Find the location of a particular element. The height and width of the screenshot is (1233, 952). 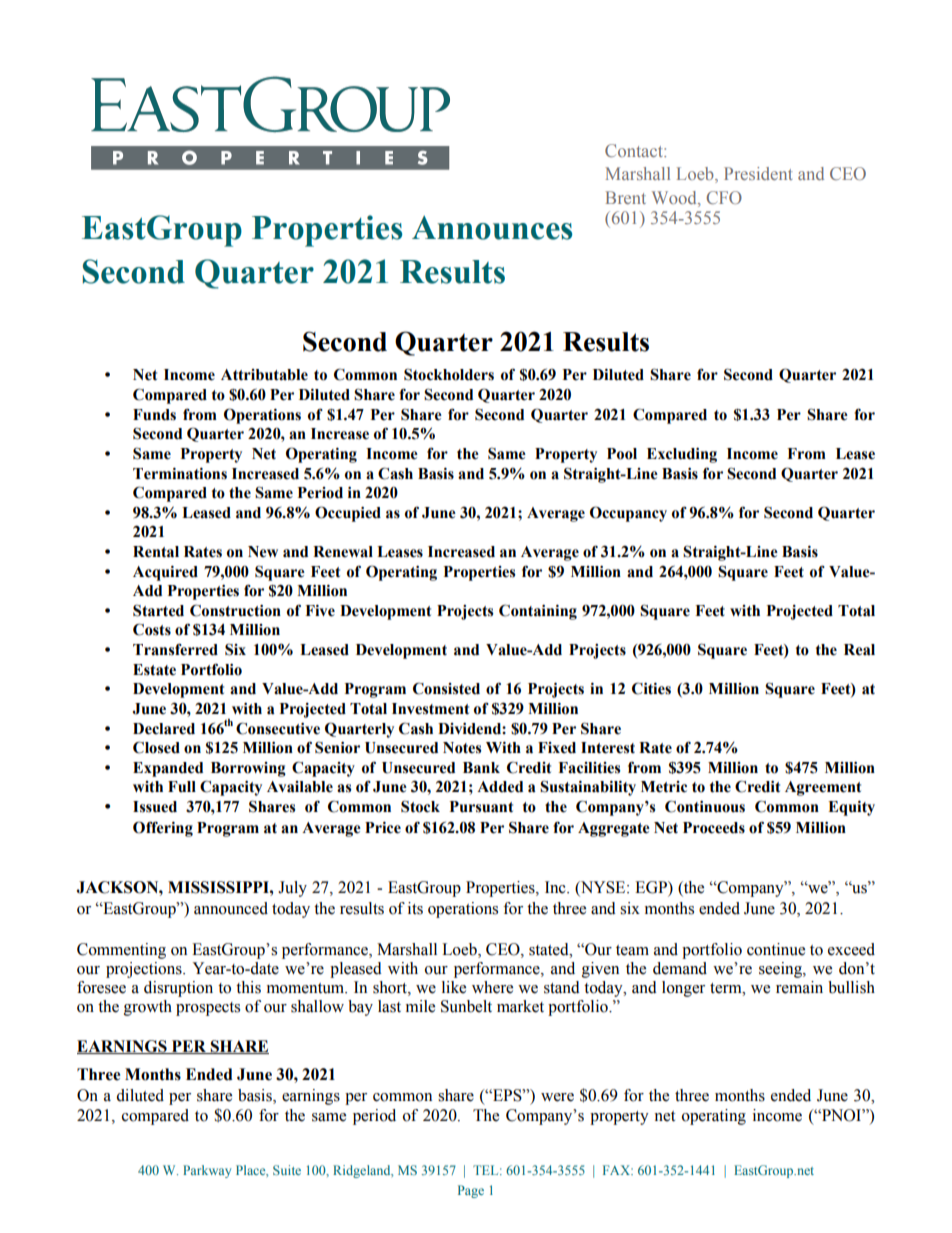

were is located at coordinates (557, 1097).
